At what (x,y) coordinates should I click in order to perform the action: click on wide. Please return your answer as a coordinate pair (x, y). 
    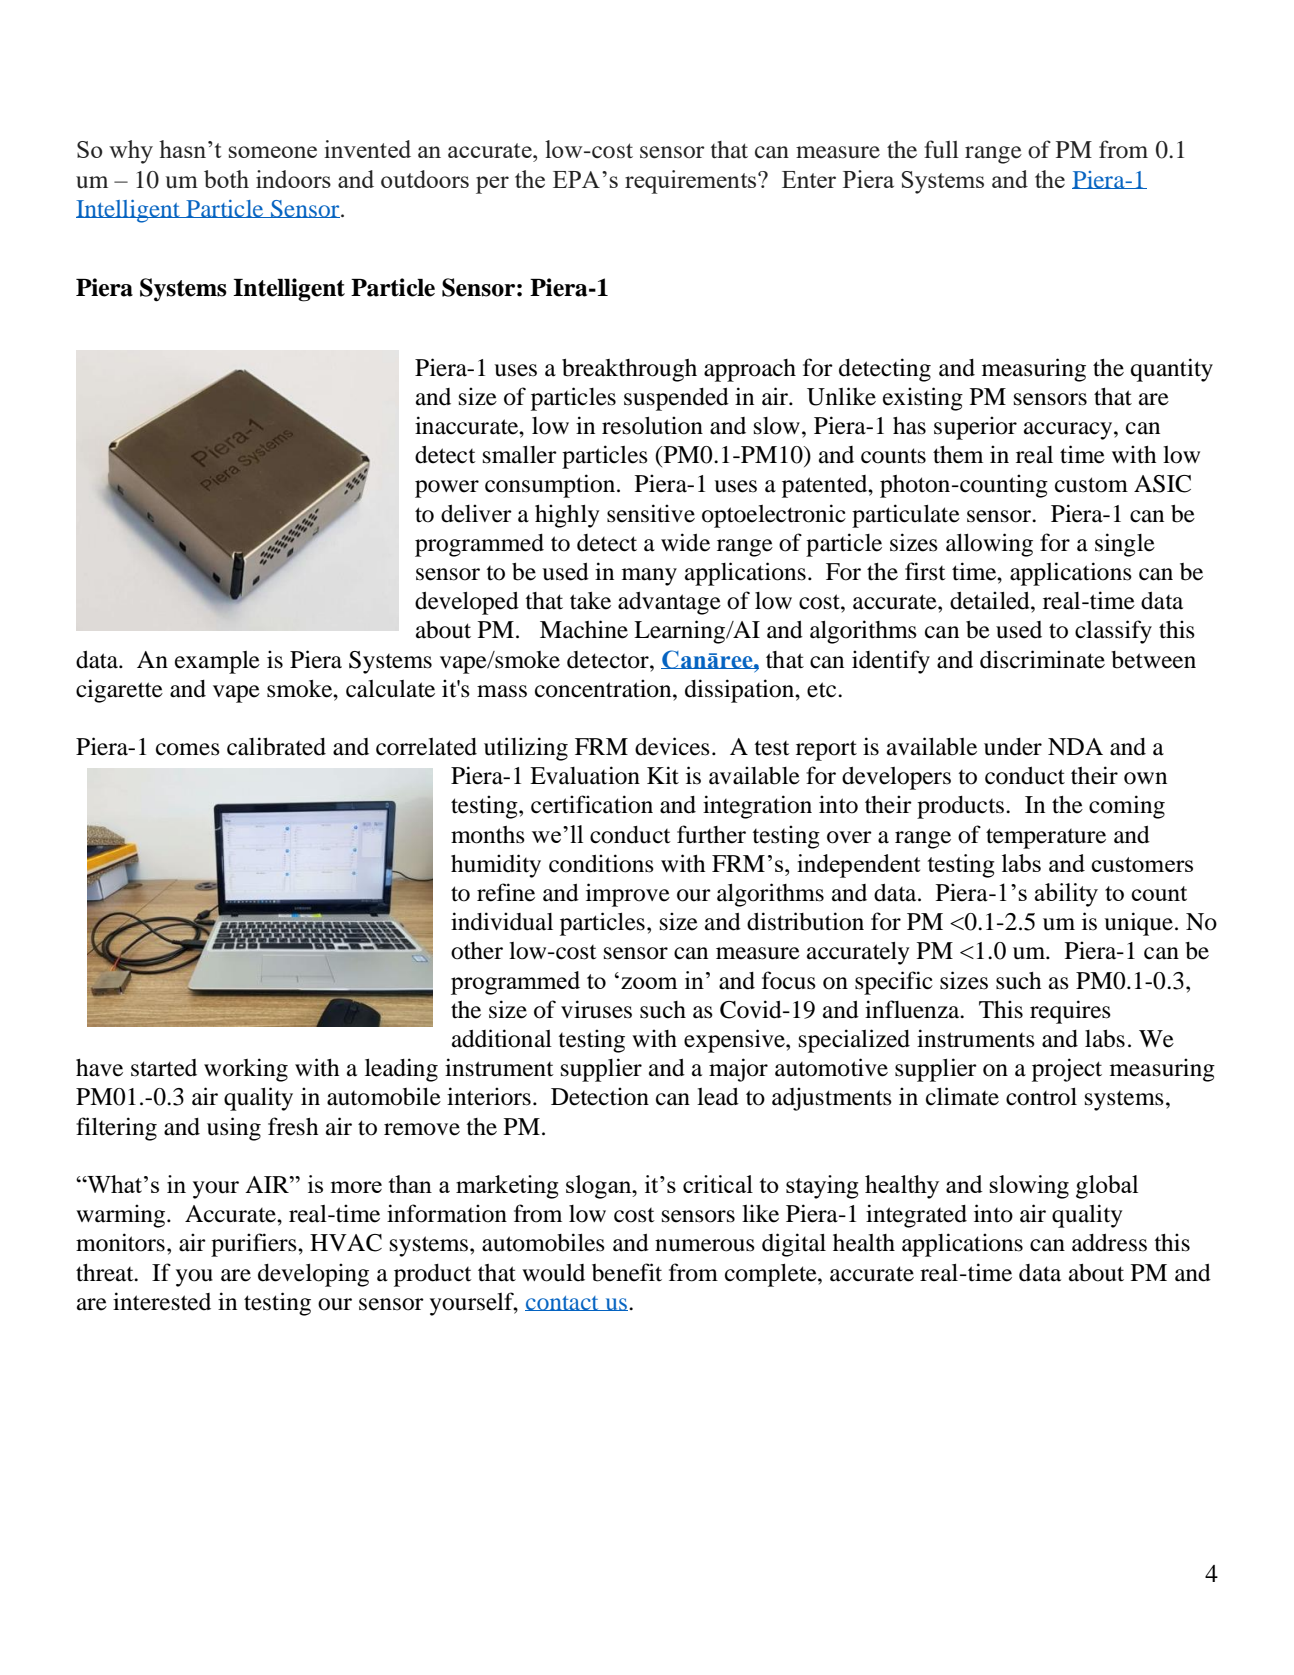
    Looking at the image, I should click on (685, 542).
